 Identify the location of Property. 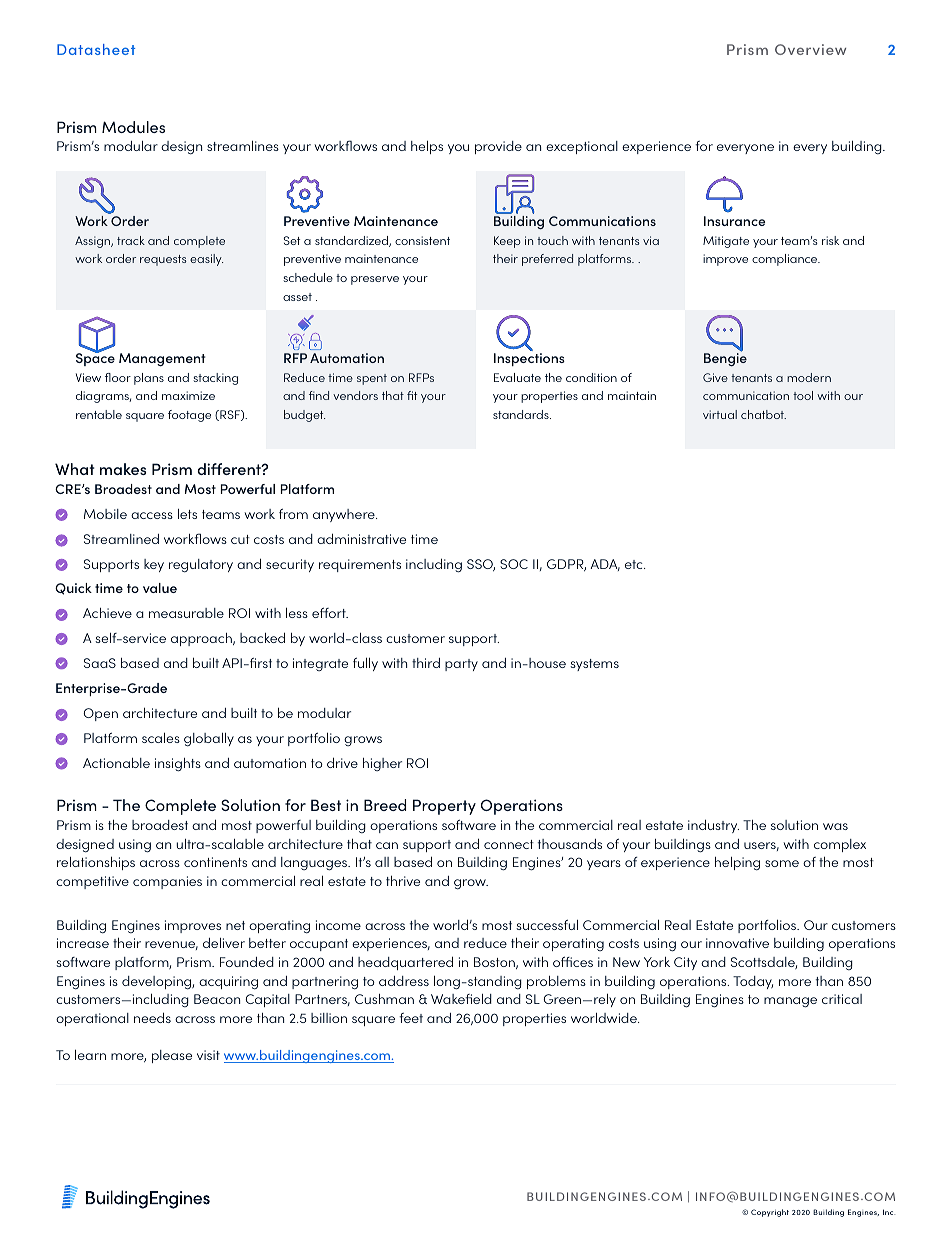
(444, 807).
